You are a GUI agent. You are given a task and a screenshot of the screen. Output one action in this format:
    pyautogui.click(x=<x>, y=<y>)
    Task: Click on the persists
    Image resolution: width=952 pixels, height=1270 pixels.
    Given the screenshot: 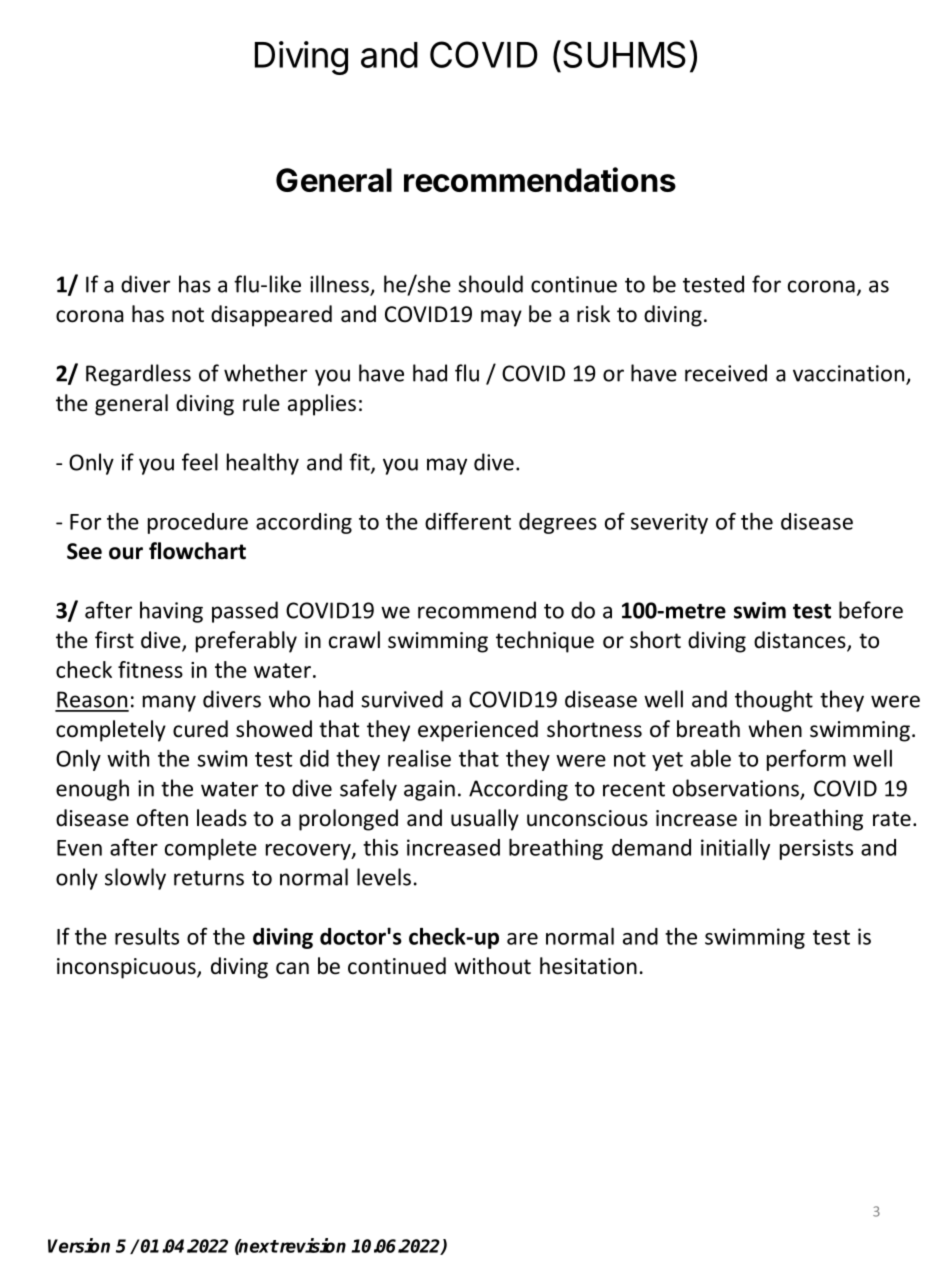 What is the action you would take?
    pyautogui.click(x=816, y=849)
